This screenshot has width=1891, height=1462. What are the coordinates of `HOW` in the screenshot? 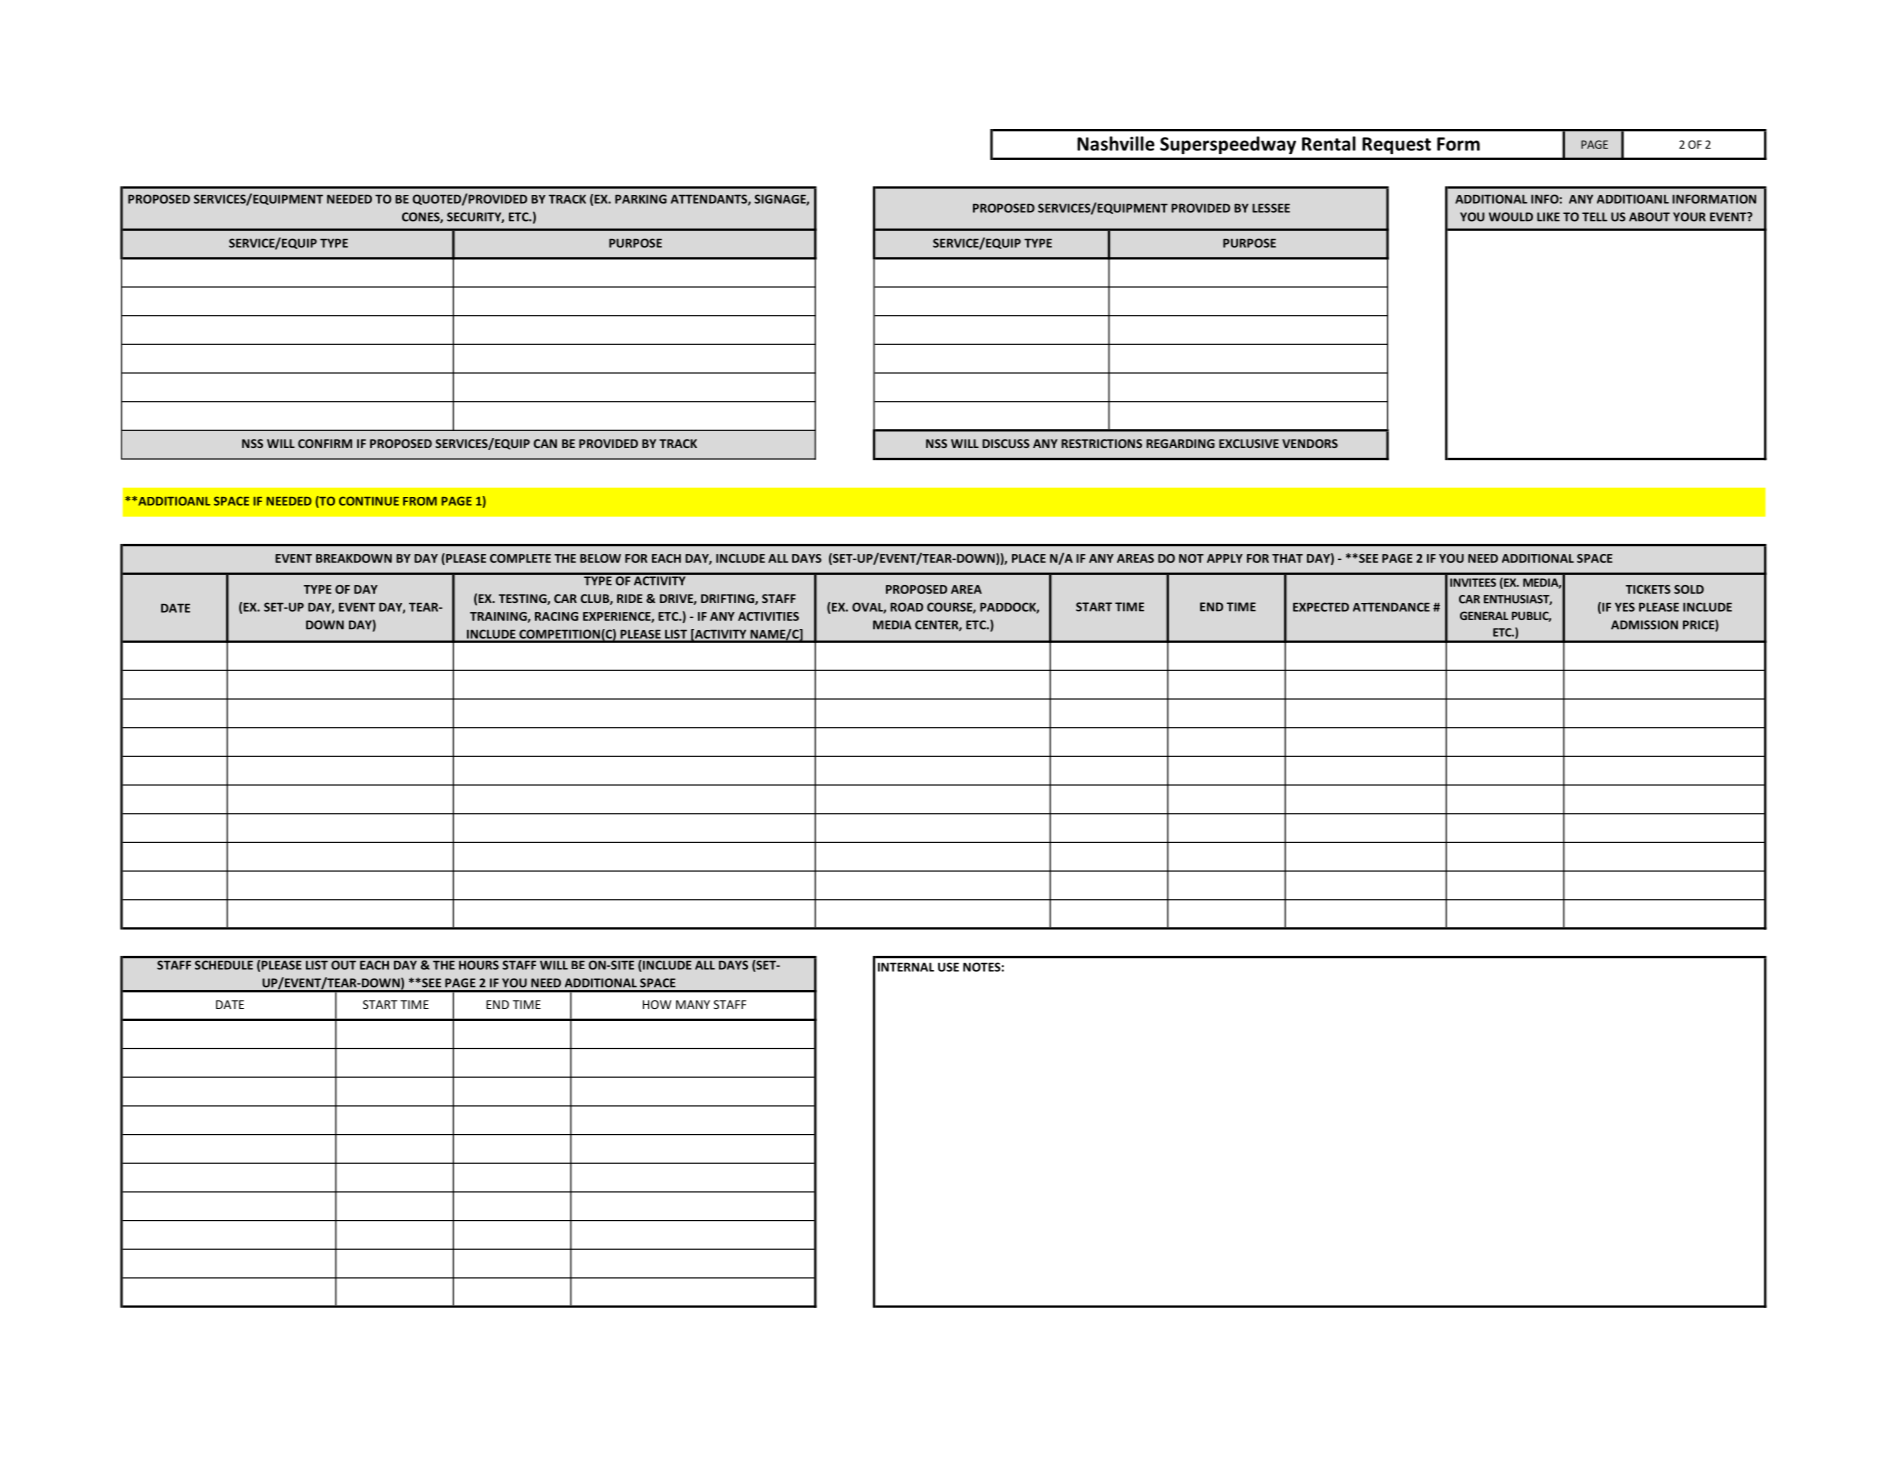 It's located at (657, 1004).
